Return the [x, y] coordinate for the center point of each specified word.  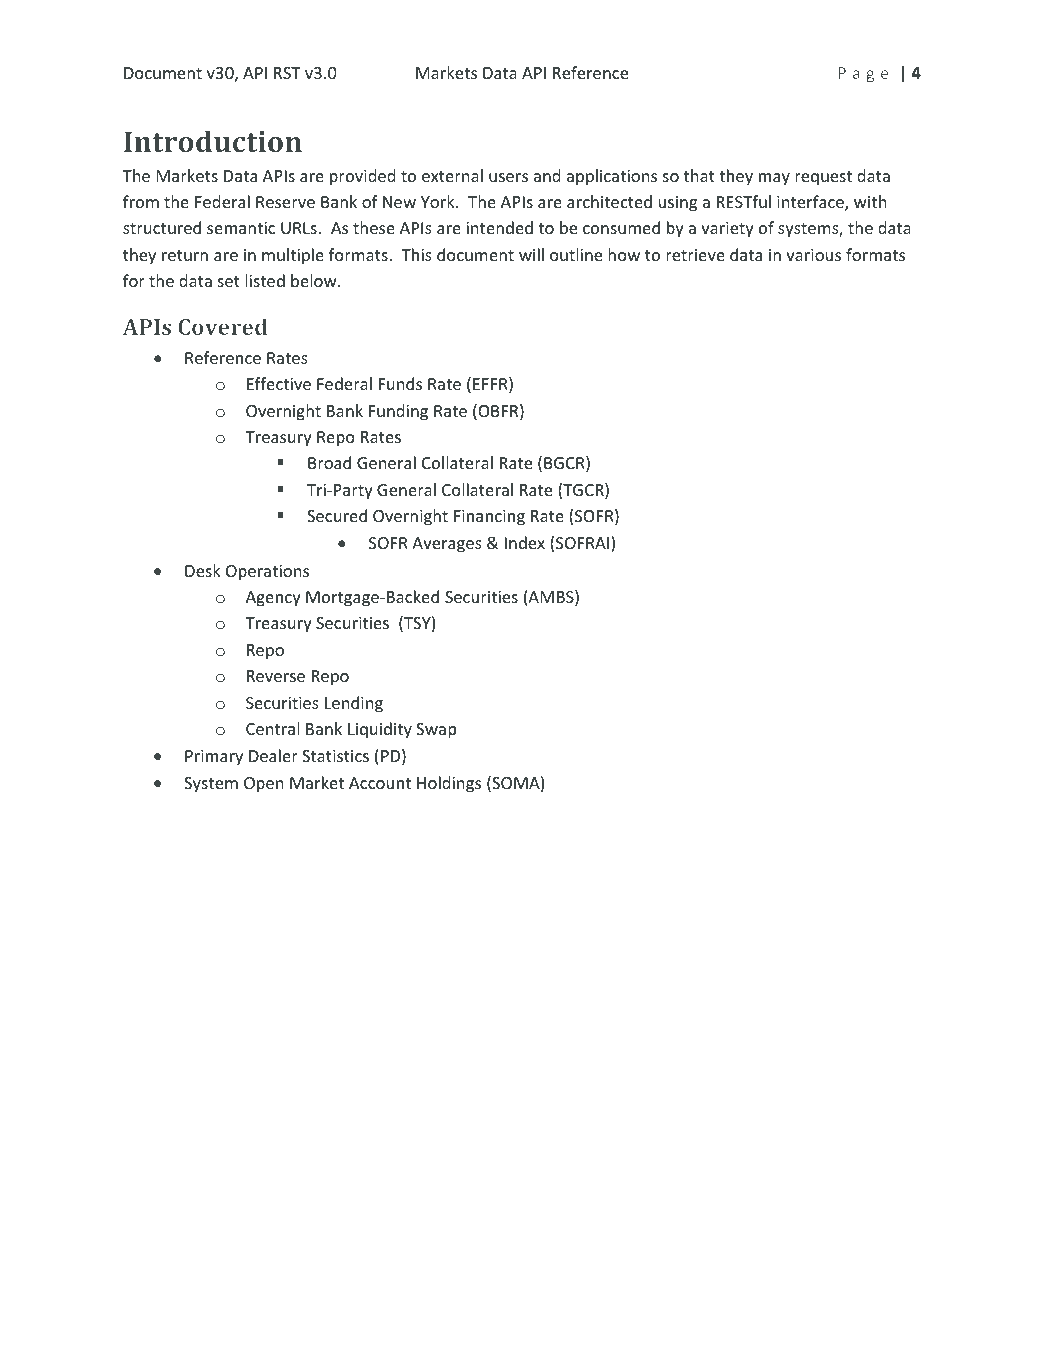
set [229, 281]
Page [863, 74]
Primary [214, 758]
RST [287, 73]
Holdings [449, 784]
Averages [447, 545]
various [813, 255]
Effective [279, 383]
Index [525, 542]
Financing [489, 518]
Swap [436, 731]
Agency [273, 599]
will [531, 254]
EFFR [491, 385]
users [508, 177]
